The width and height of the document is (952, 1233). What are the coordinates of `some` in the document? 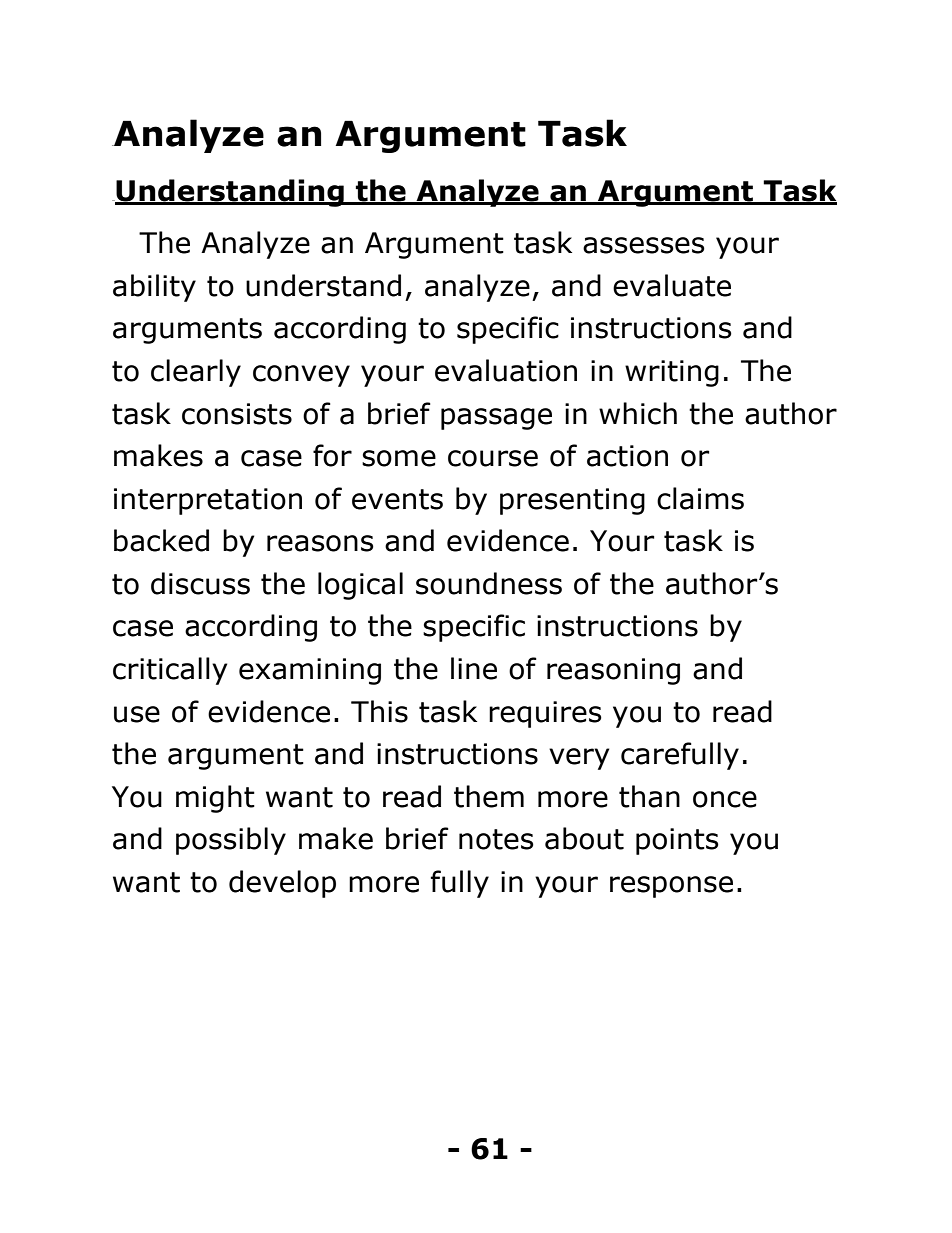 It's located at (399, 458).
